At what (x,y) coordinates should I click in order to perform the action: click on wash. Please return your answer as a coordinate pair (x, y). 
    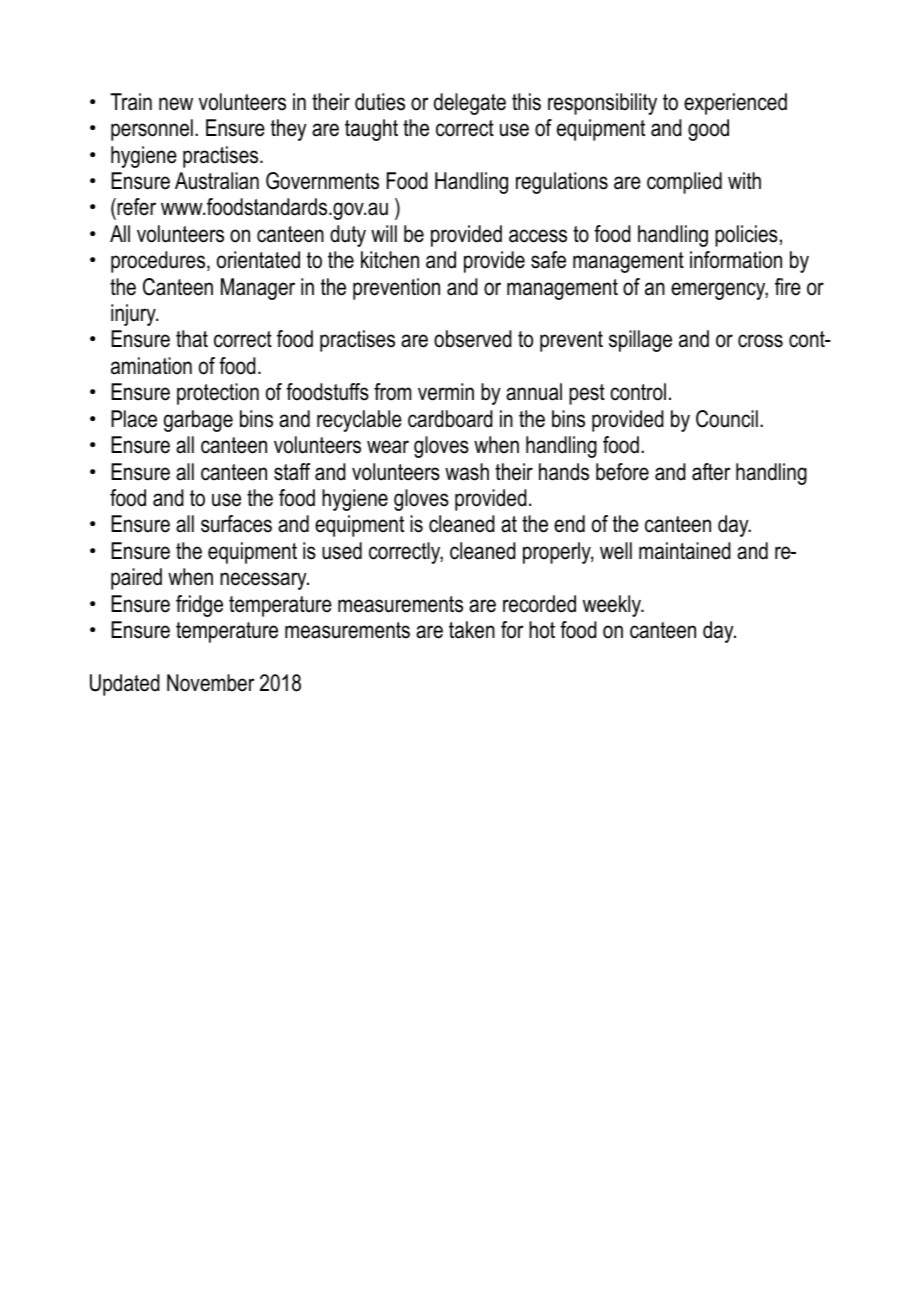
    Looking at the image, I should click on (467, 472).
